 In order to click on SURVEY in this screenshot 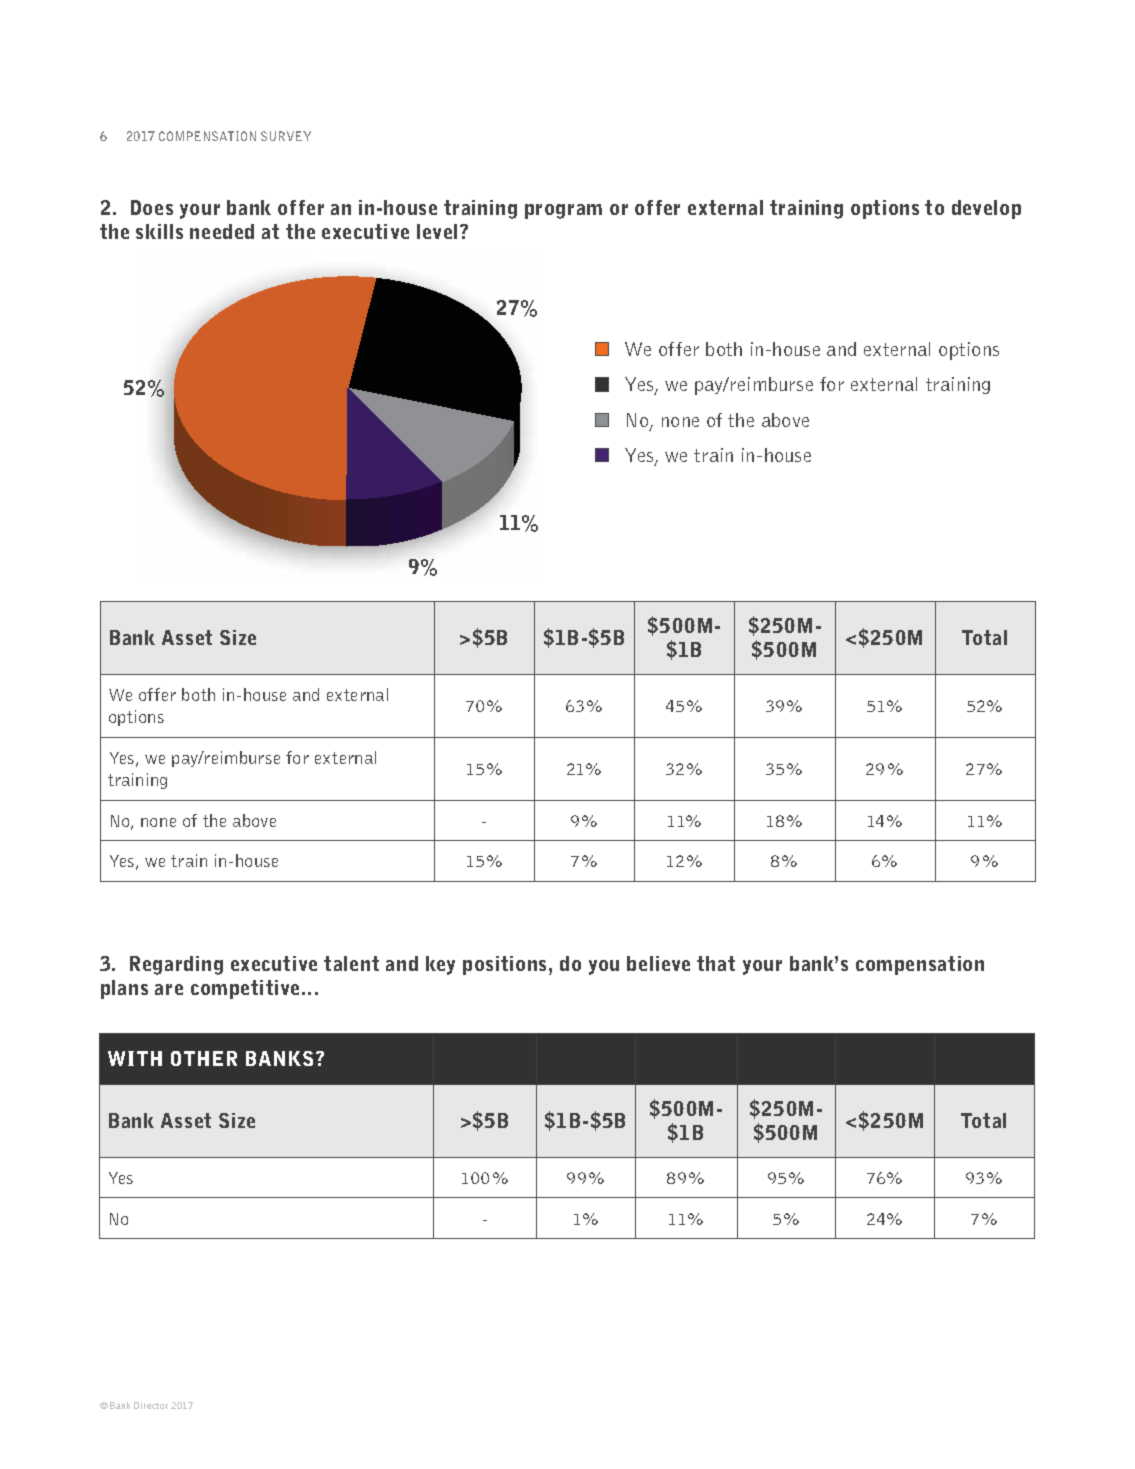, I will do `click(286, 136)`.
